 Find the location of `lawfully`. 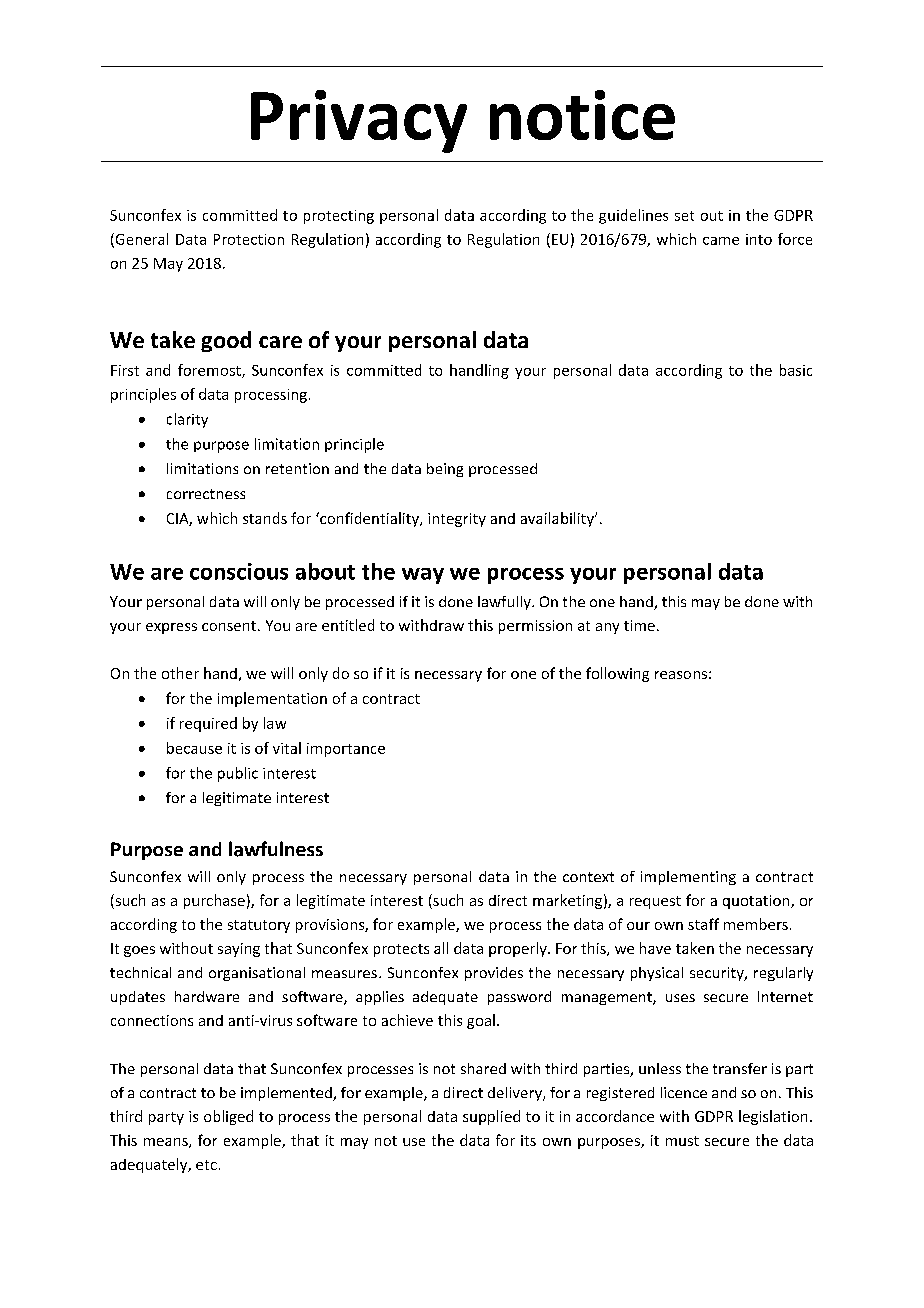

lawfully is located at coordinates (505, 603).
